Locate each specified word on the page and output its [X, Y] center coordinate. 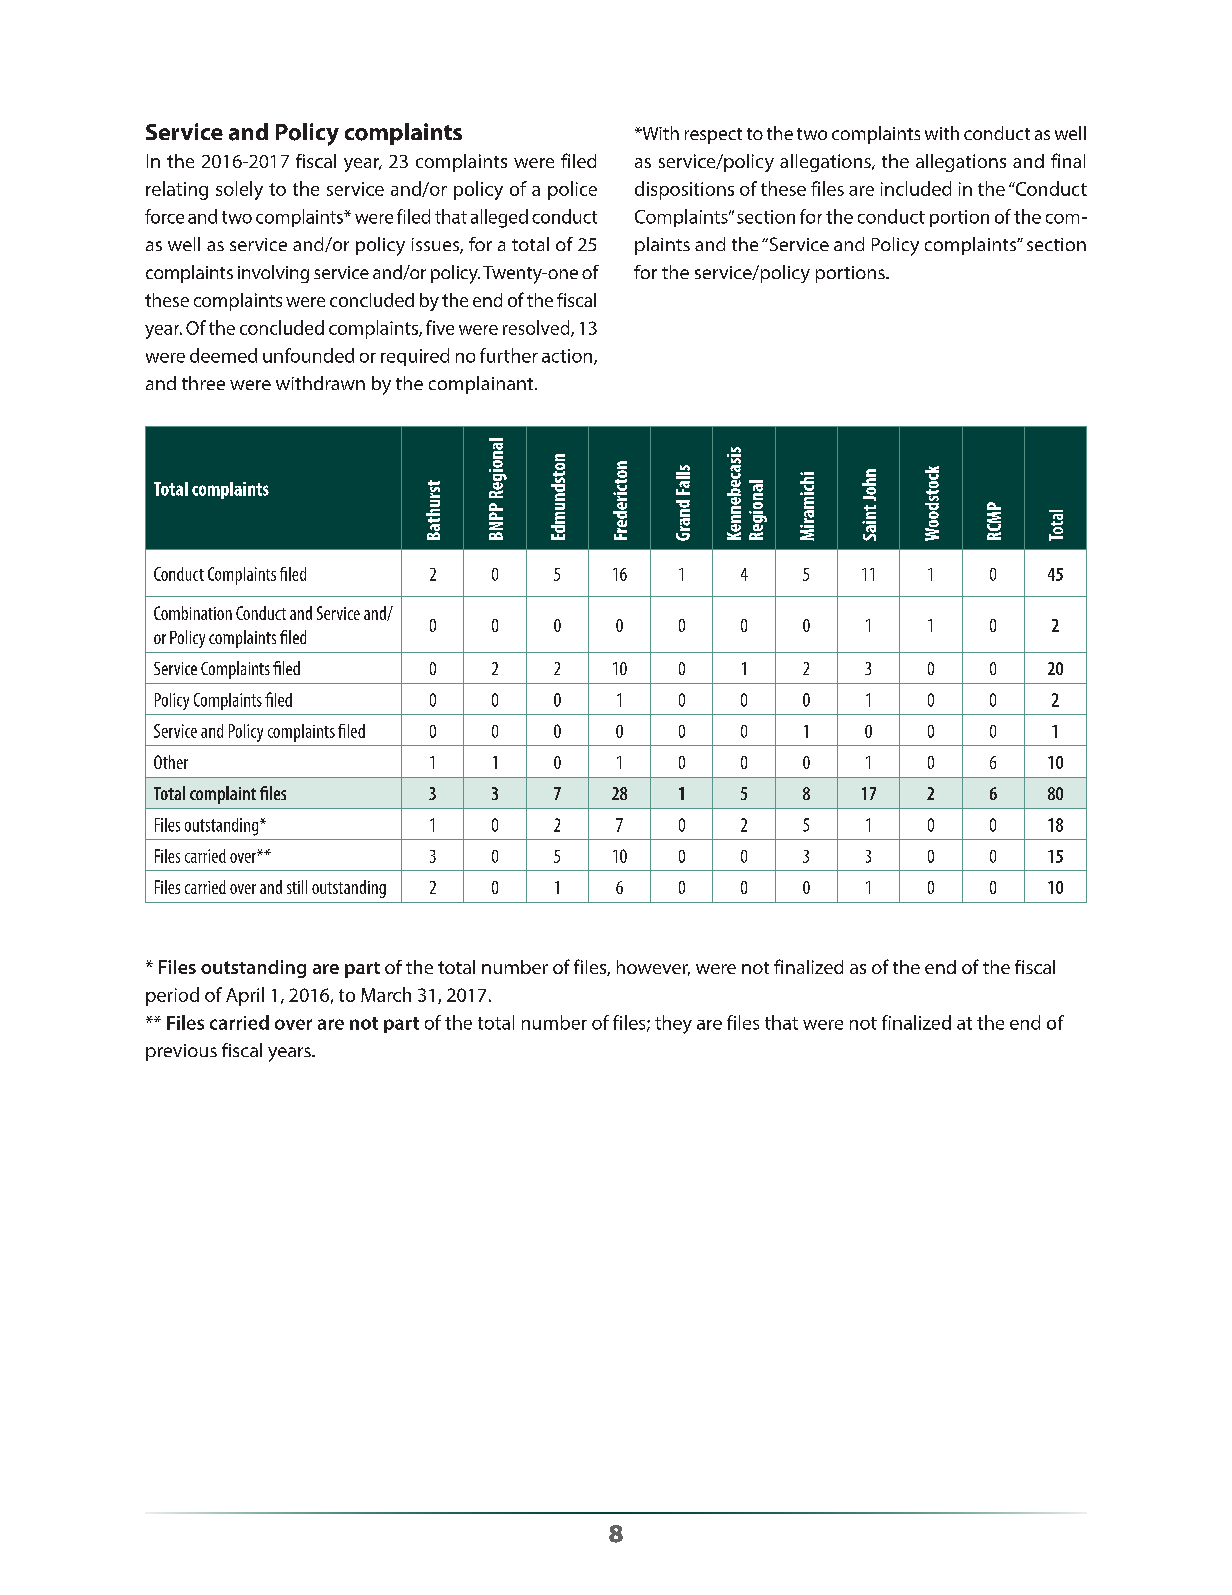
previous [181, 1052]
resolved [537, 328]
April [245, 996]
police [572, 190]
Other [171, 762]
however [653, 968]
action [568, 357]
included [916, 188]
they [673, 1024]
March [386, 994]
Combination [193, 613]
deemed [223, 355]
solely [239, 190]
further [509, 355]
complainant [482, 385]
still [297, 887]
